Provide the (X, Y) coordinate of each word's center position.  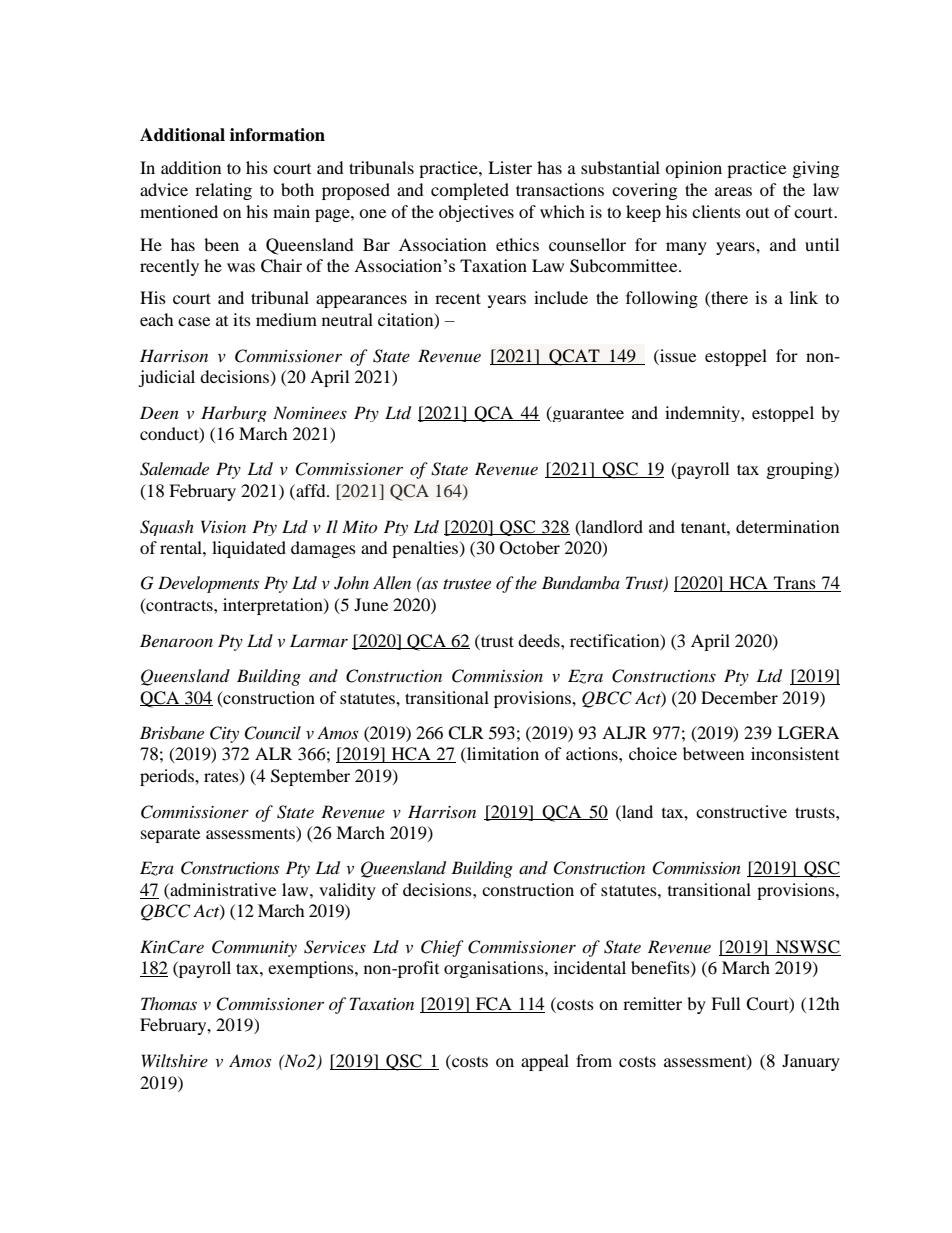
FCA (494, 1005)
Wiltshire (175, 1060)
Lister (510, 167)
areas (733, 191)
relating (223, 191)
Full (725, 1003)
